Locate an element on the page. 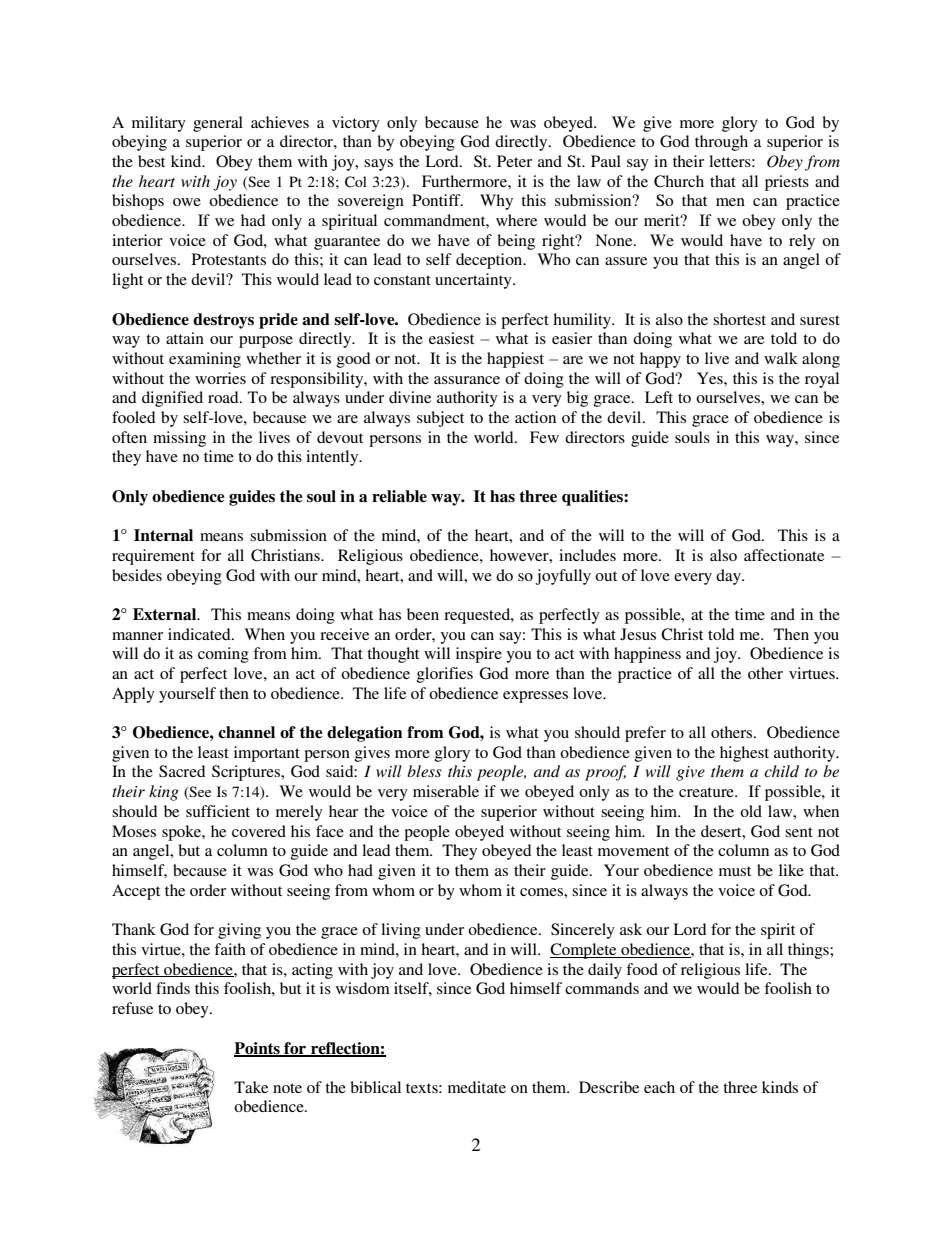 The width and height of the document is (952, 1233). general is located at coordinates (218, 124).
